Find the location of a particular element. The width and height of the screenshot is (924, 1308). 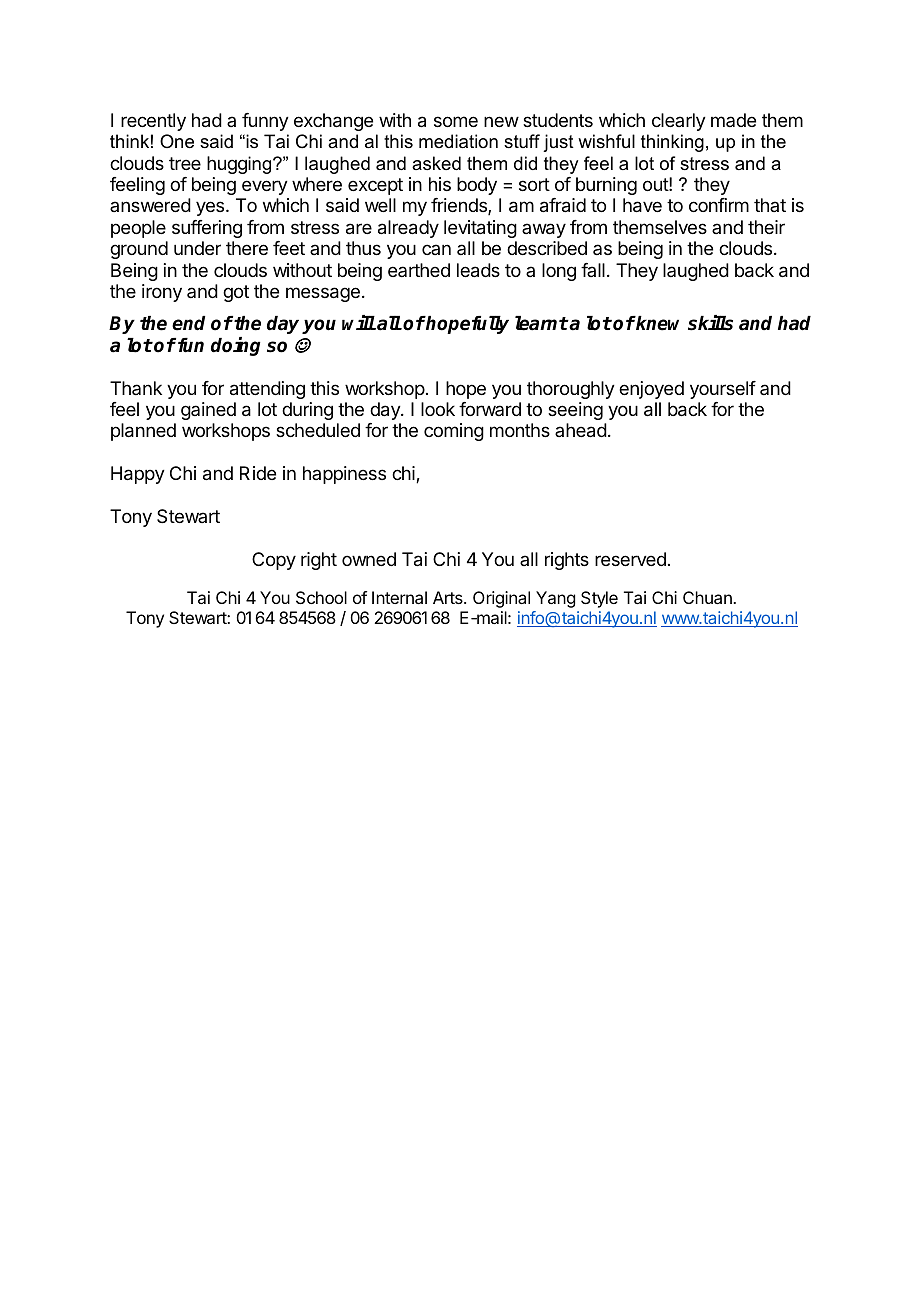

leads is located at coordinates (478, 270).
